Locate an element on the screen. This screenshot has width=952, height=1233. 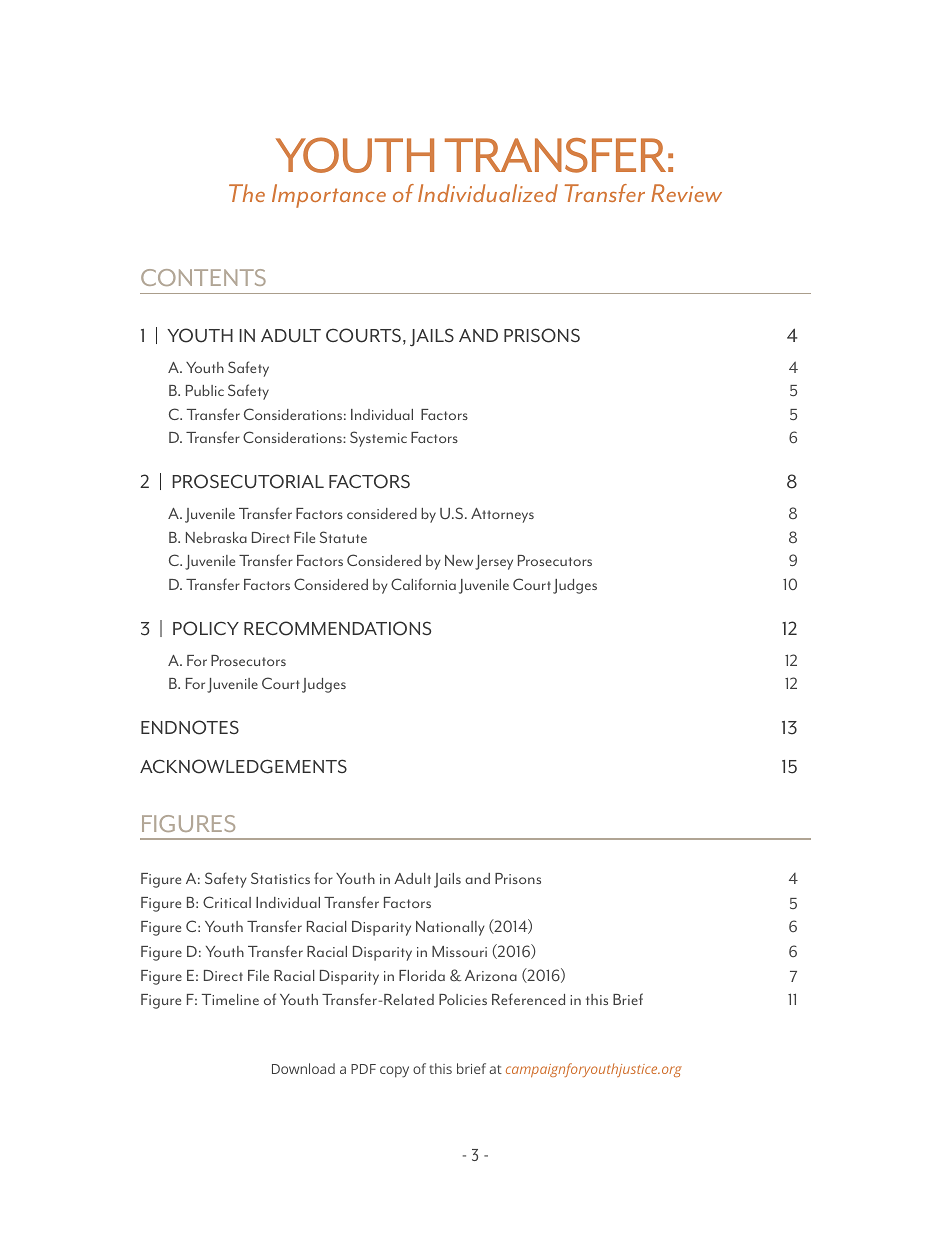
Nationally is located at coordinates (450, 928).
